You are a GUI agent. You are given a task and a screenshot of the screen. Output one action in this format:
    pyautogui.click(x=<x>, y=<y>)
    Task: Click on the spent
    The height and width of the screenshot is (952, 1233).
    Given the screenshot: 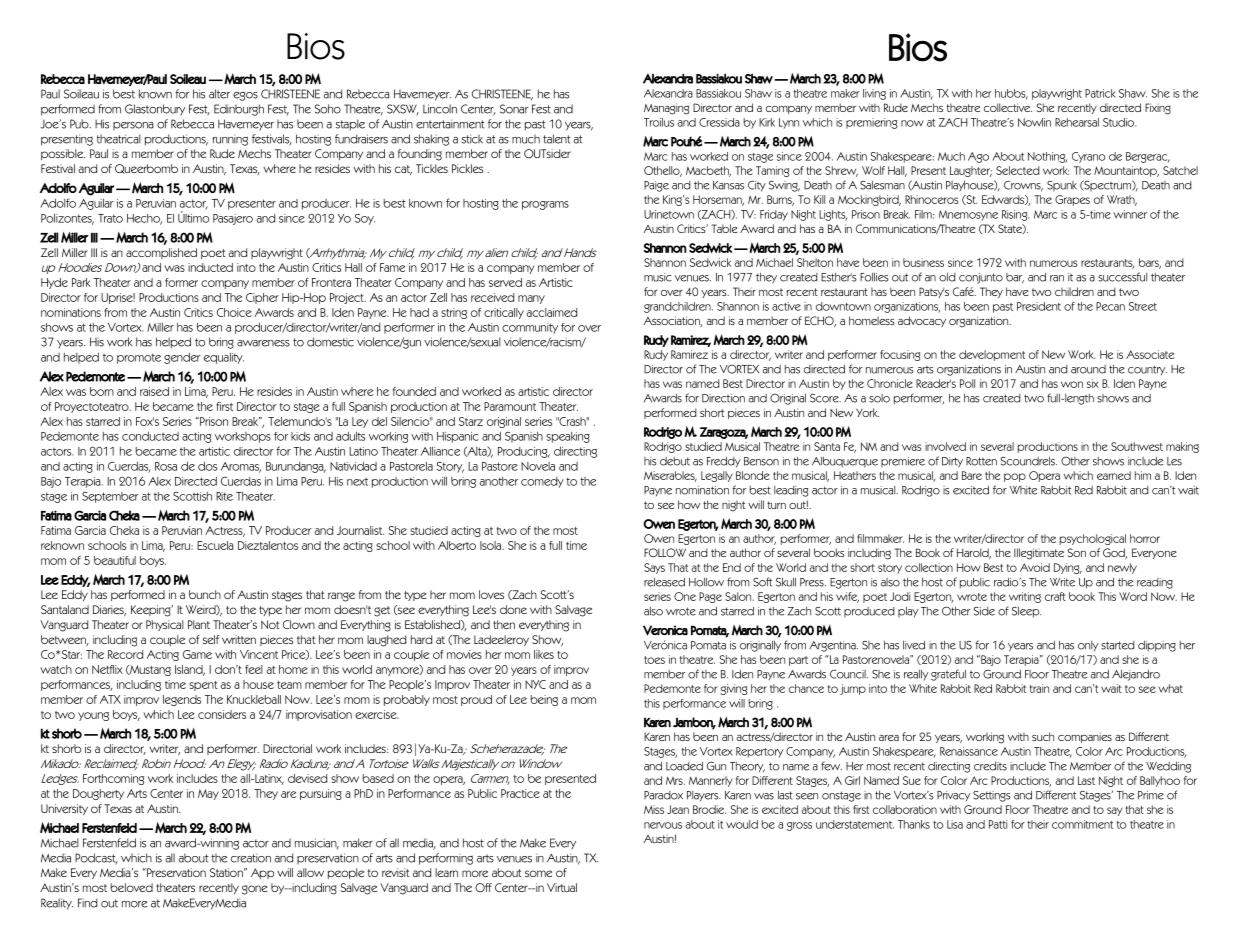 What is the action you would take?
    pyautogui.click(x=203, y=686)
